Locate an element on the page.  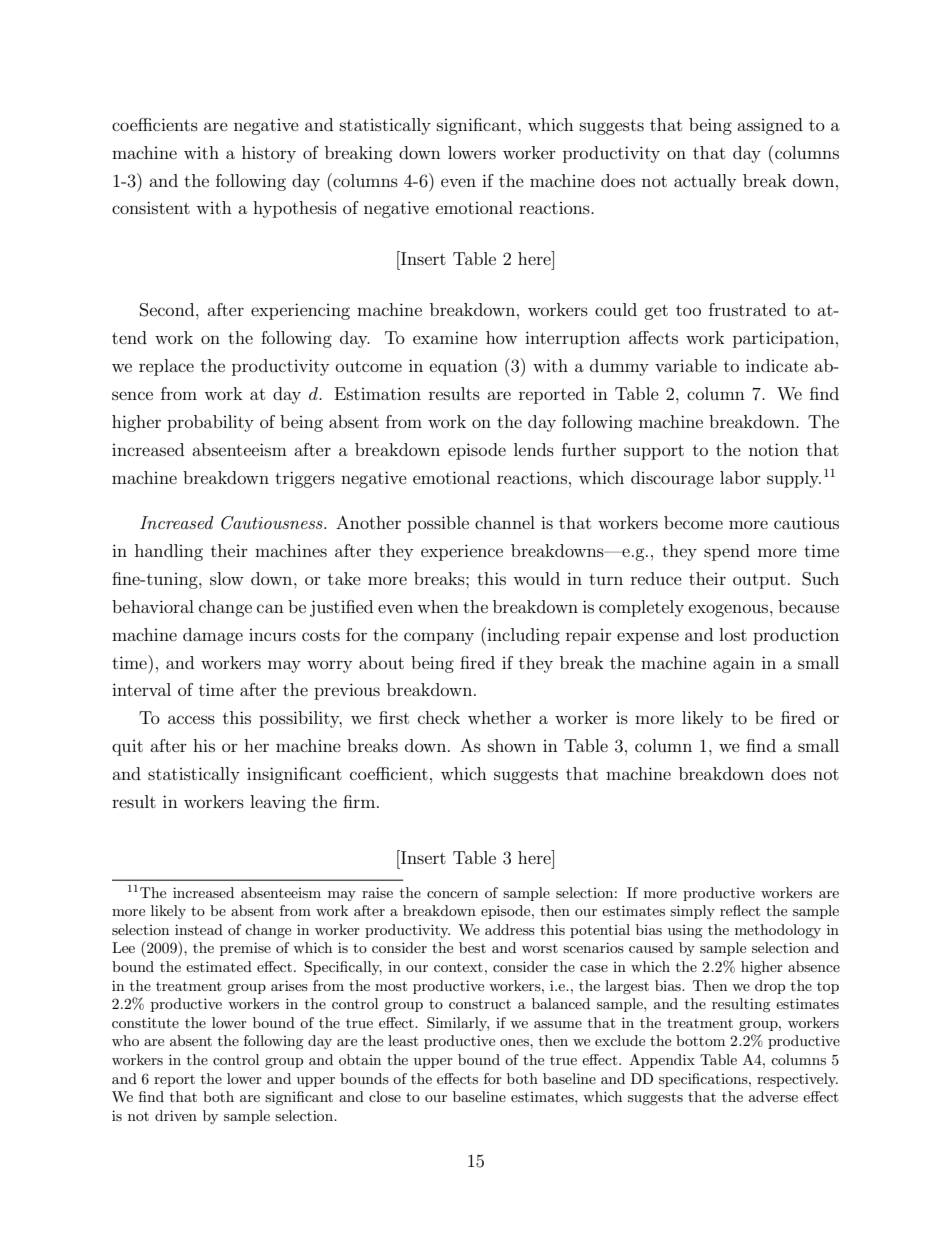
assigned is located at coordinates (770, 126).
